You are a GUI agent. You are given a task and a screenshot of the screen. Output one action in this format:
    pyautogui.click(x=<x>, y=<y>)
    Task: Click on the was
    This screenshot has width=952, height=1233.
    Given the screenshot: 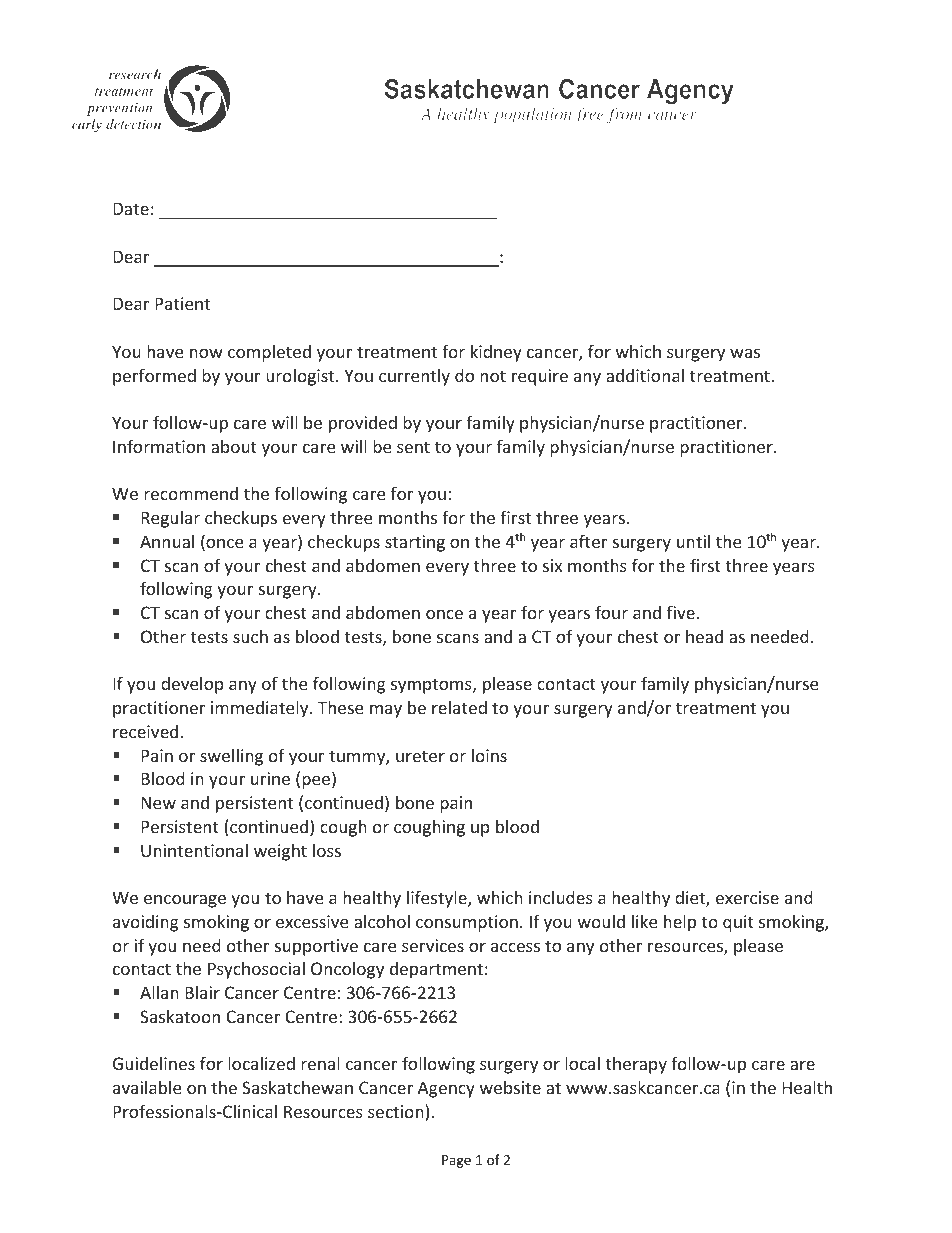 What is the action you would take?
    pyautogui.click(x=745, y=353)
